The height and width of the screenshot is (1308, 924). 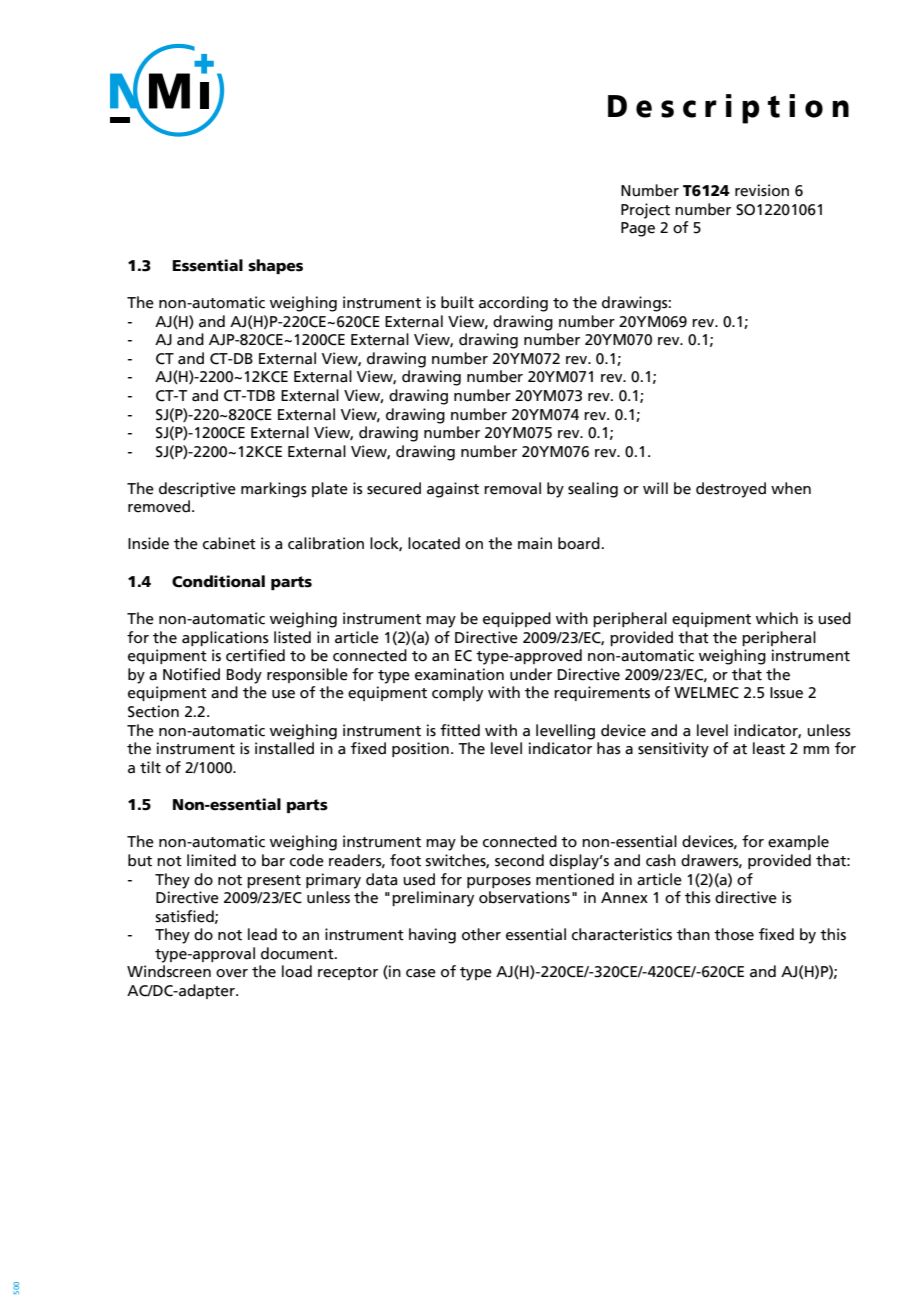 I want to click on built, so click(x=457, y=302).
